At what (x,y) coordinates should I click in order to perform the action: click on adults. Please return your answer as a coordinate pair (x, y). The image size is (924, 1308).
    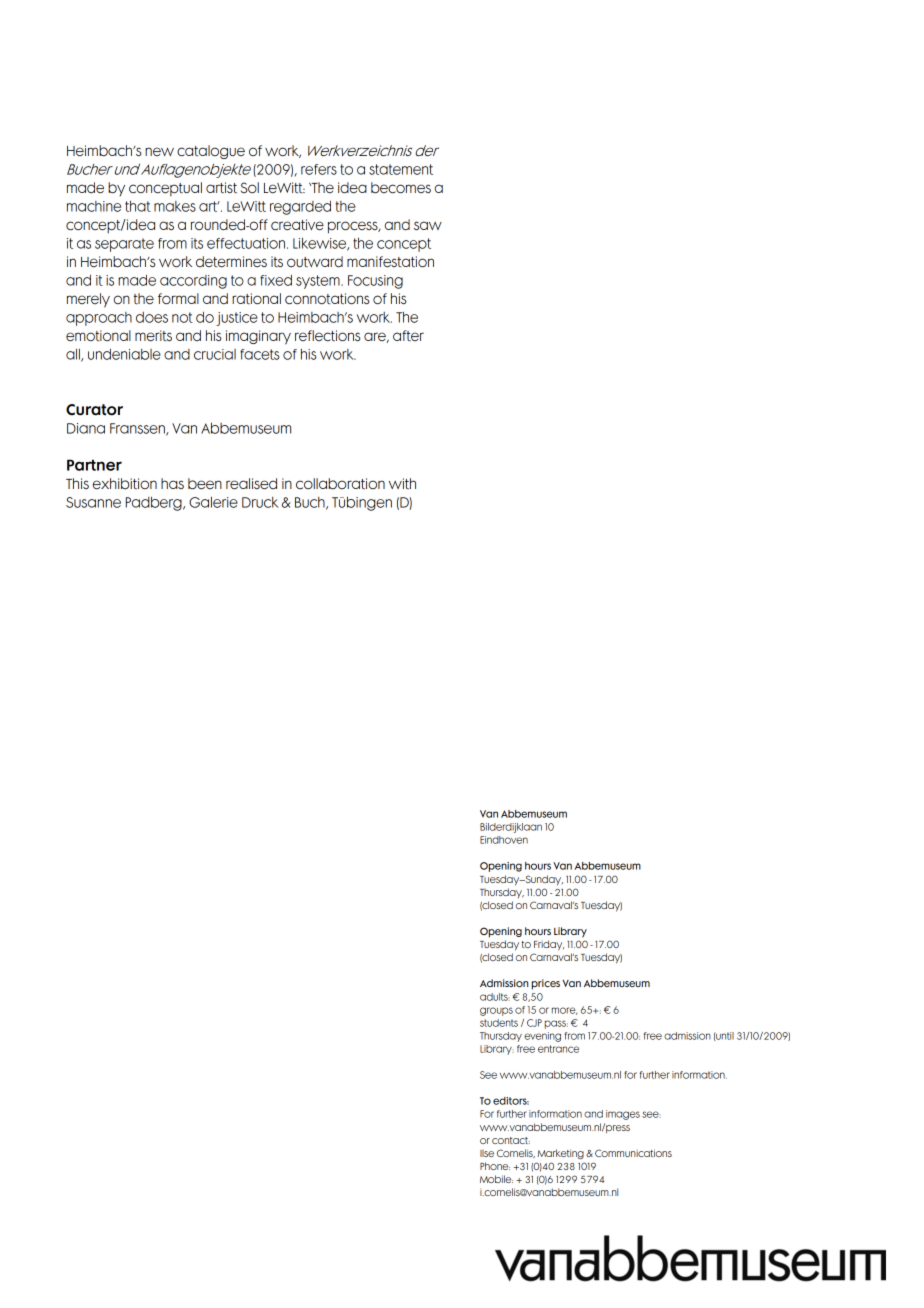
    Looking at the image, I should click on (495, 997).
